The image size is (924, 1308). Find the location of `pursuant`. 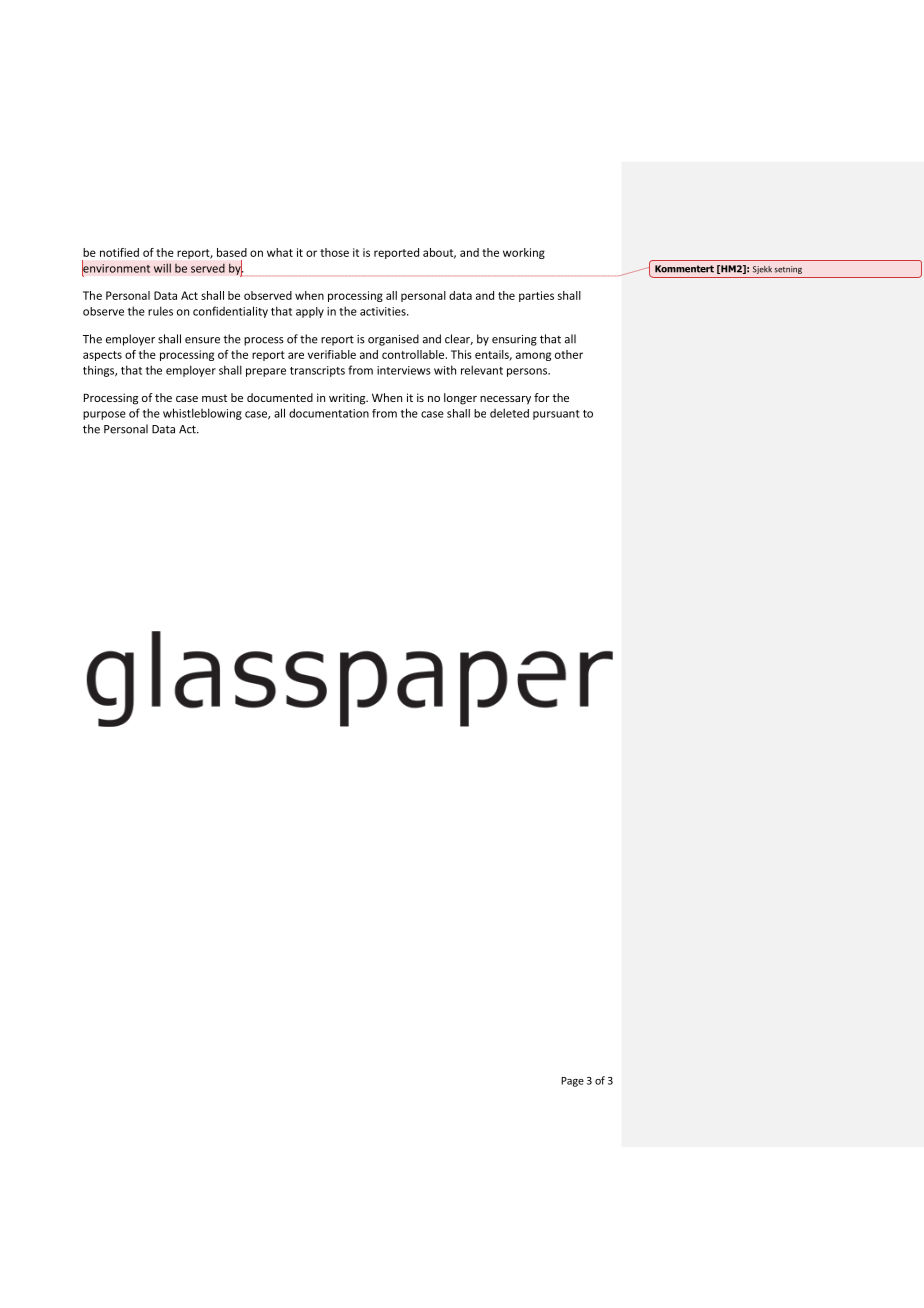

pursuant is located at coordinates (556, 415).
